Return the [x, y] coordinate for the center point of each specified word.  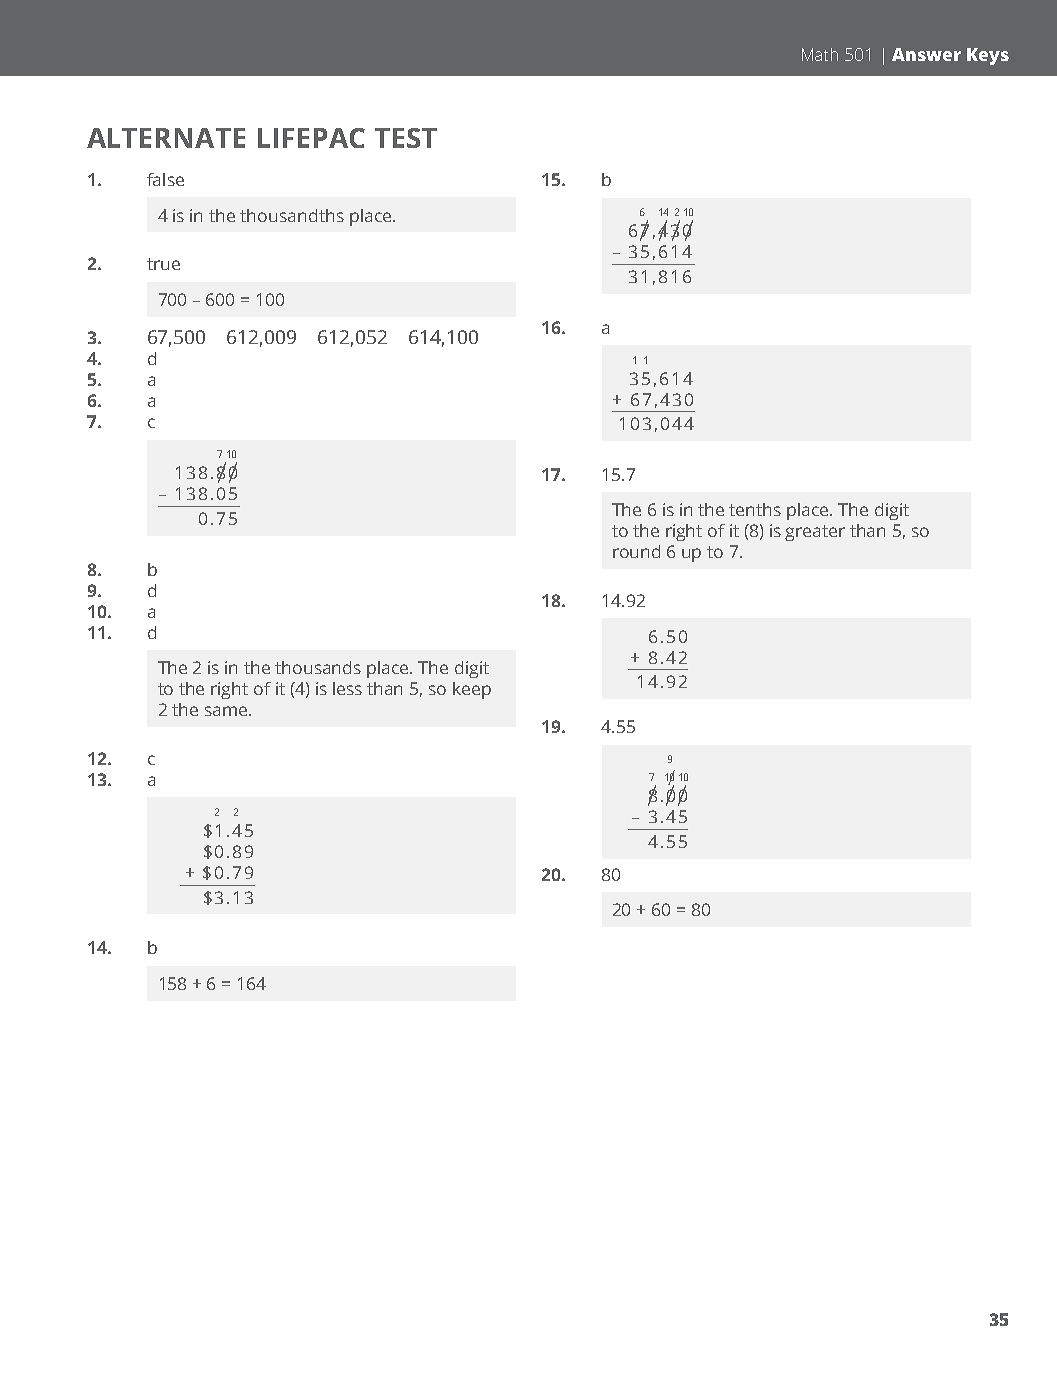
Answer [926, 54]
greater [815, 533]
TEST [406, 138]
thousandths [292, 215]
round [636, 551]
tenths [755, 509]
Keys [988, 56]
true [163, 264]
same [227, 711]
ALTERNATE [166, 138]
